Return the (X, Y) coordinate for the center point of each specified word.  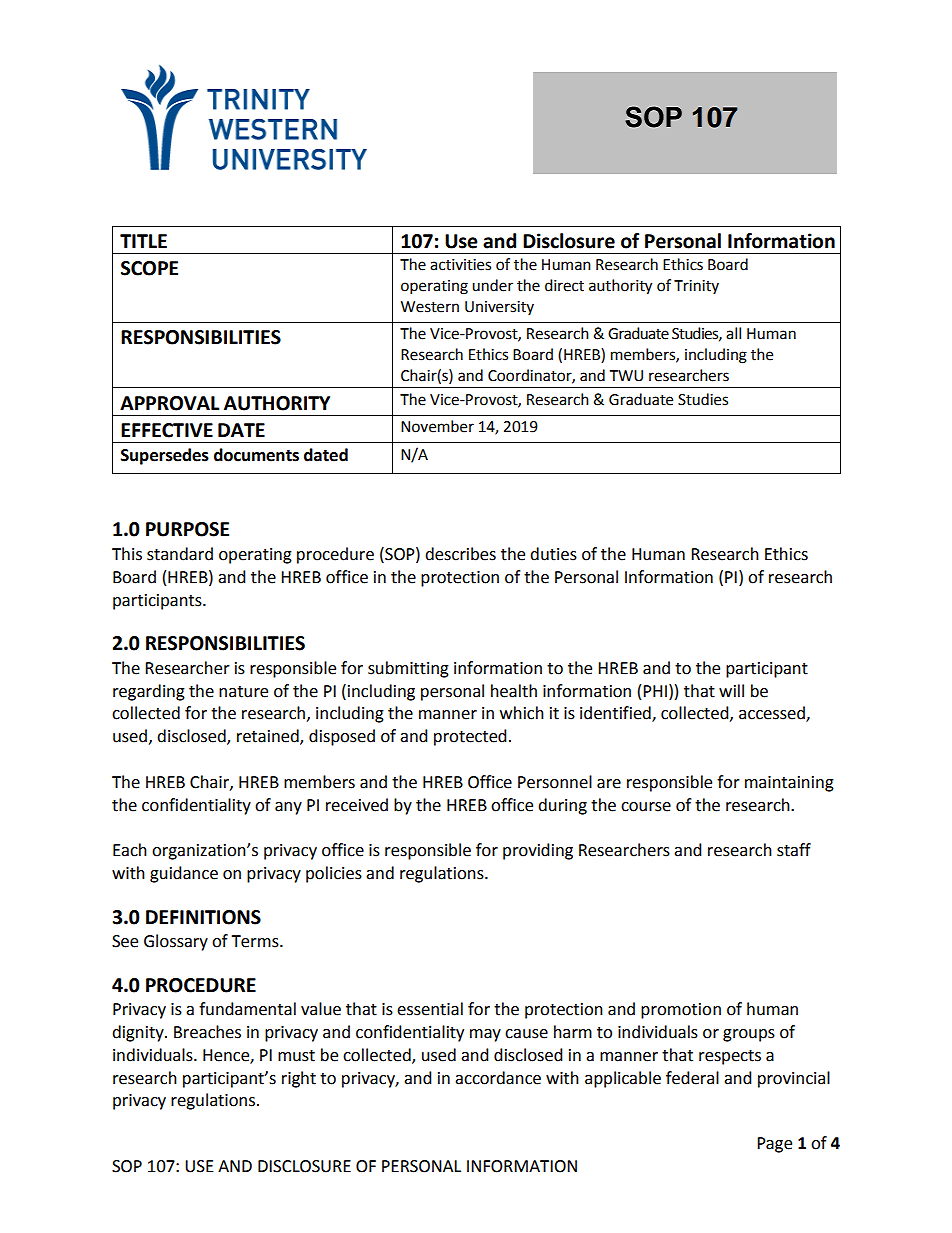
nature (243, 692)
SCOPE (149, 268)
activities (460, 265)
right (299, 1079)
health (514, 691)
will (731, 690)
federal (692, 1078)
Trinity (696, 287)
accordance (498, 1078)
